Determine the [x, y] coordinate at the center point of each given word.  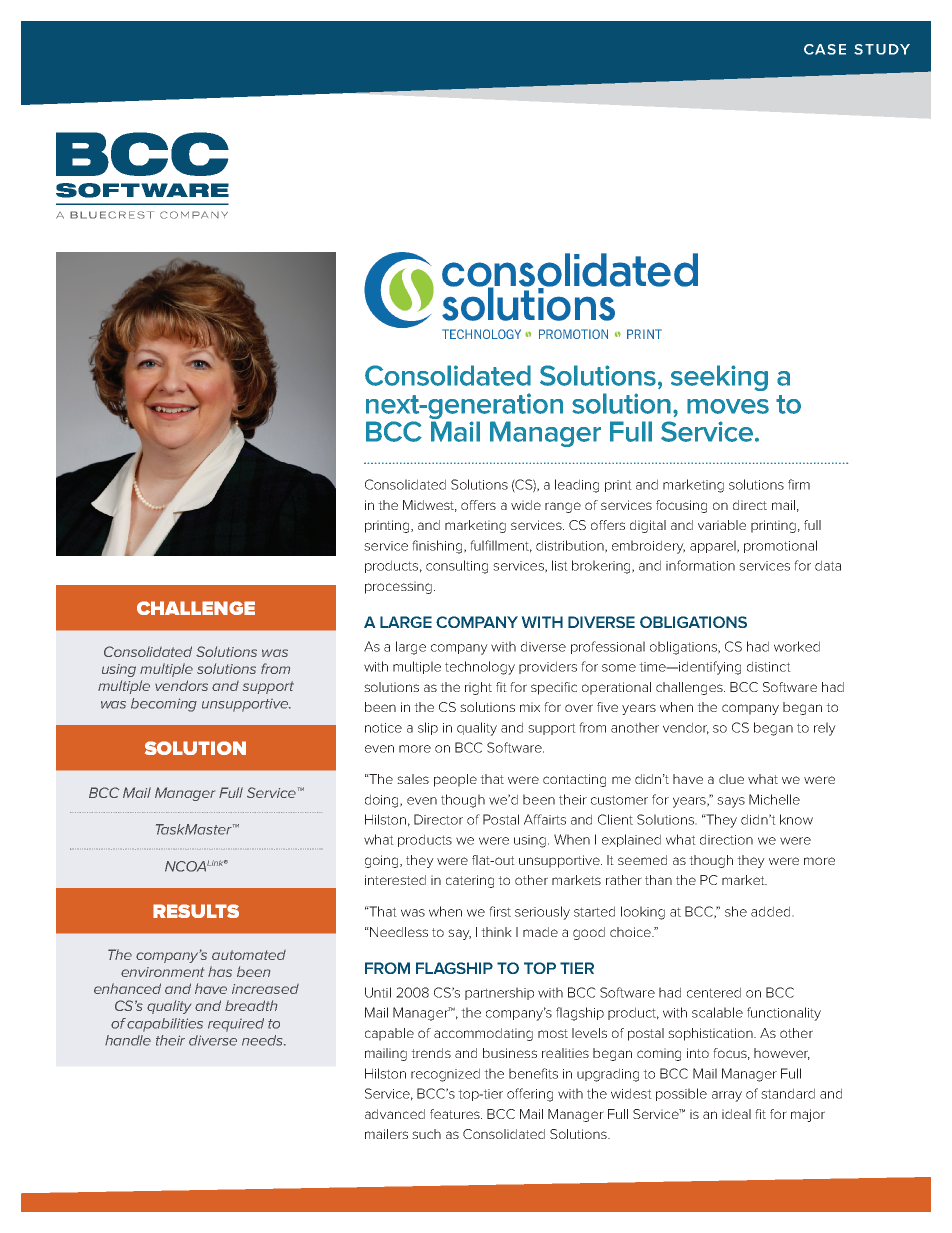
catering [470, 881]
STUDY [882, 49]
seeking [719, 378]
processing [398, 587]
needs [263, 1040]
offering [530, 1095]
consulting [457, 567]
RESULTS [196, 911]
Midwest [430, 506]
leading [577, 486]
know [796, 819]
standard [788, 1093]
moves [728, 406]
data [828, 565]
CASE [825, 49]
